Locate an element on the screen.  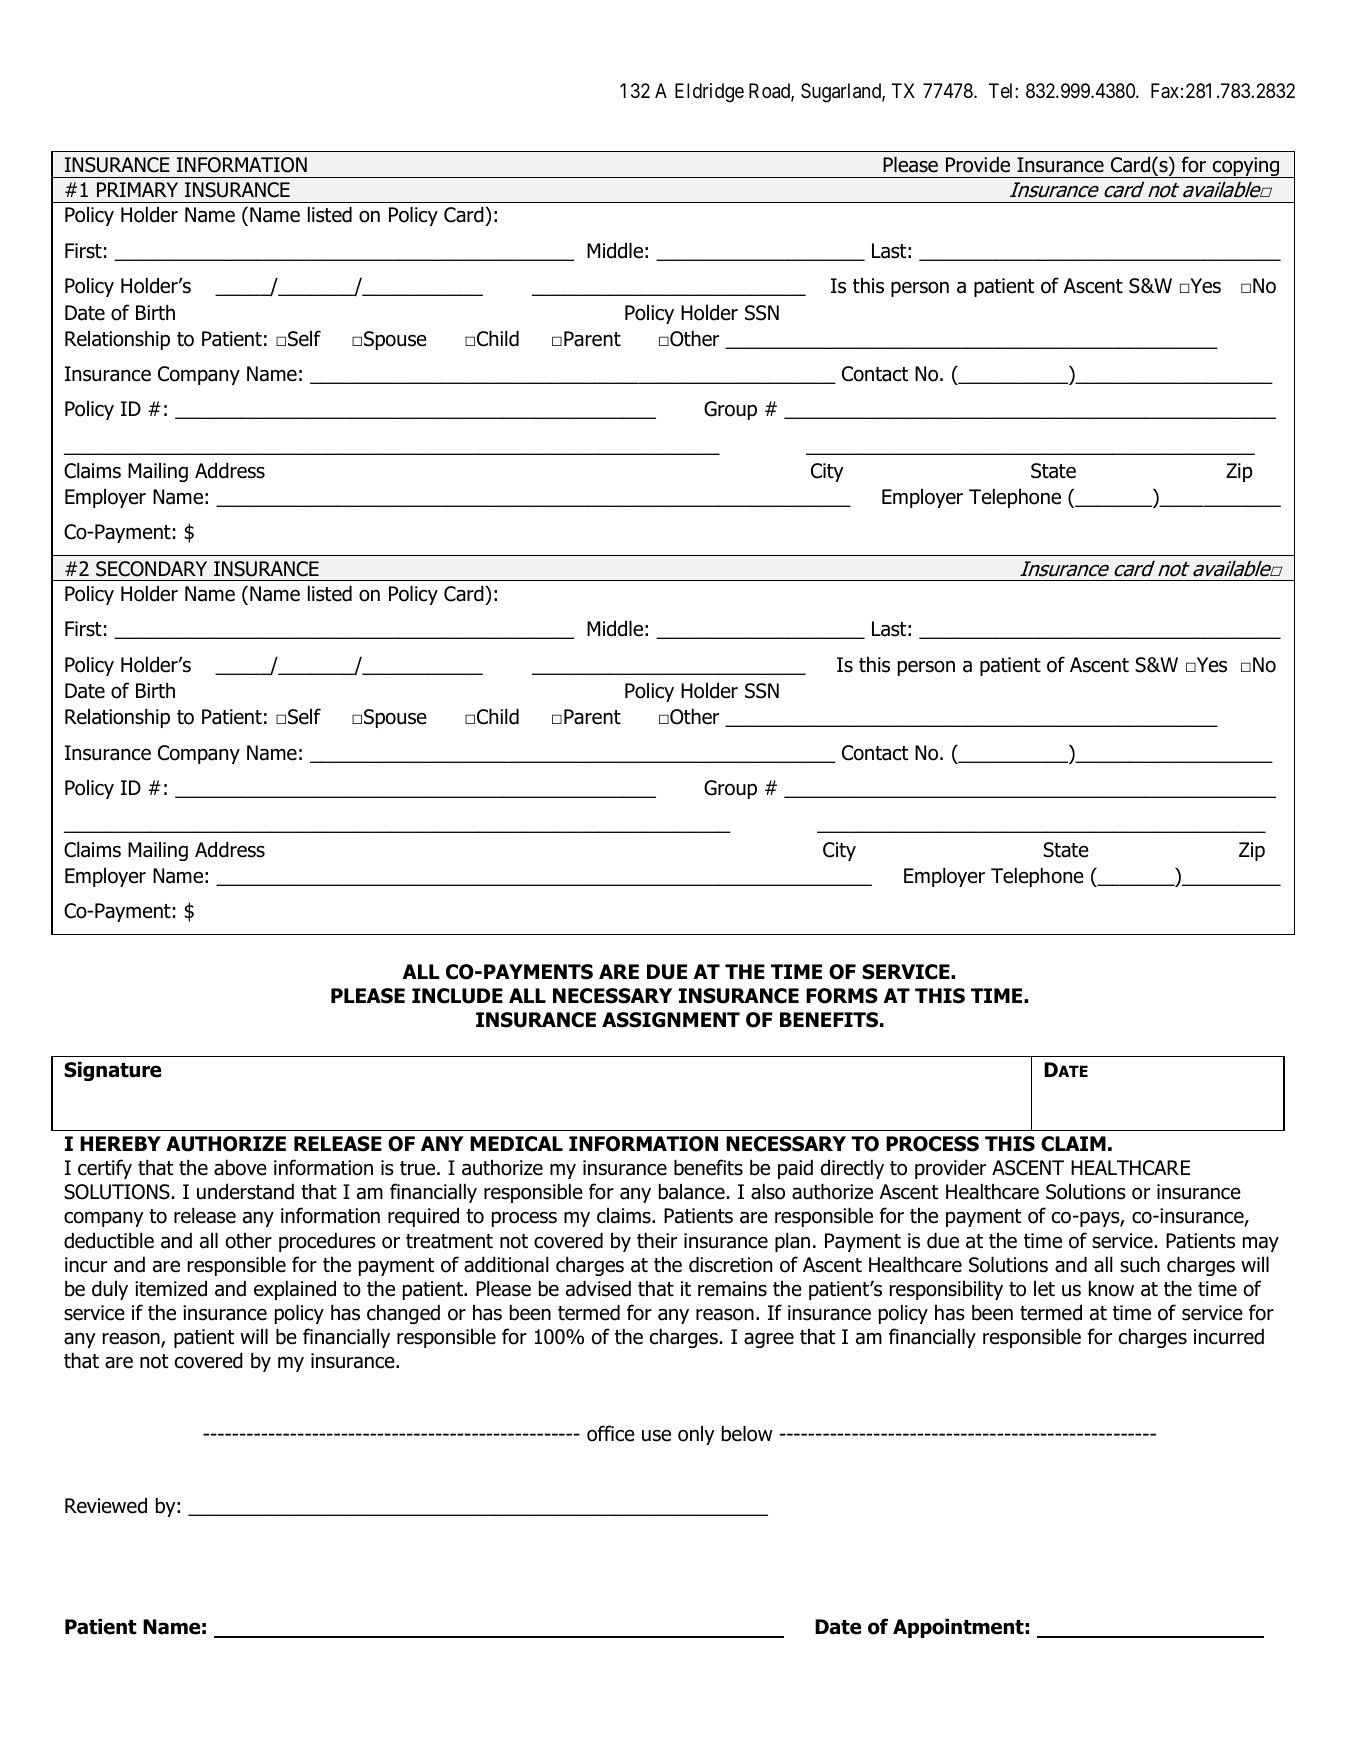
copying is located at coordinates (1246, 167).
